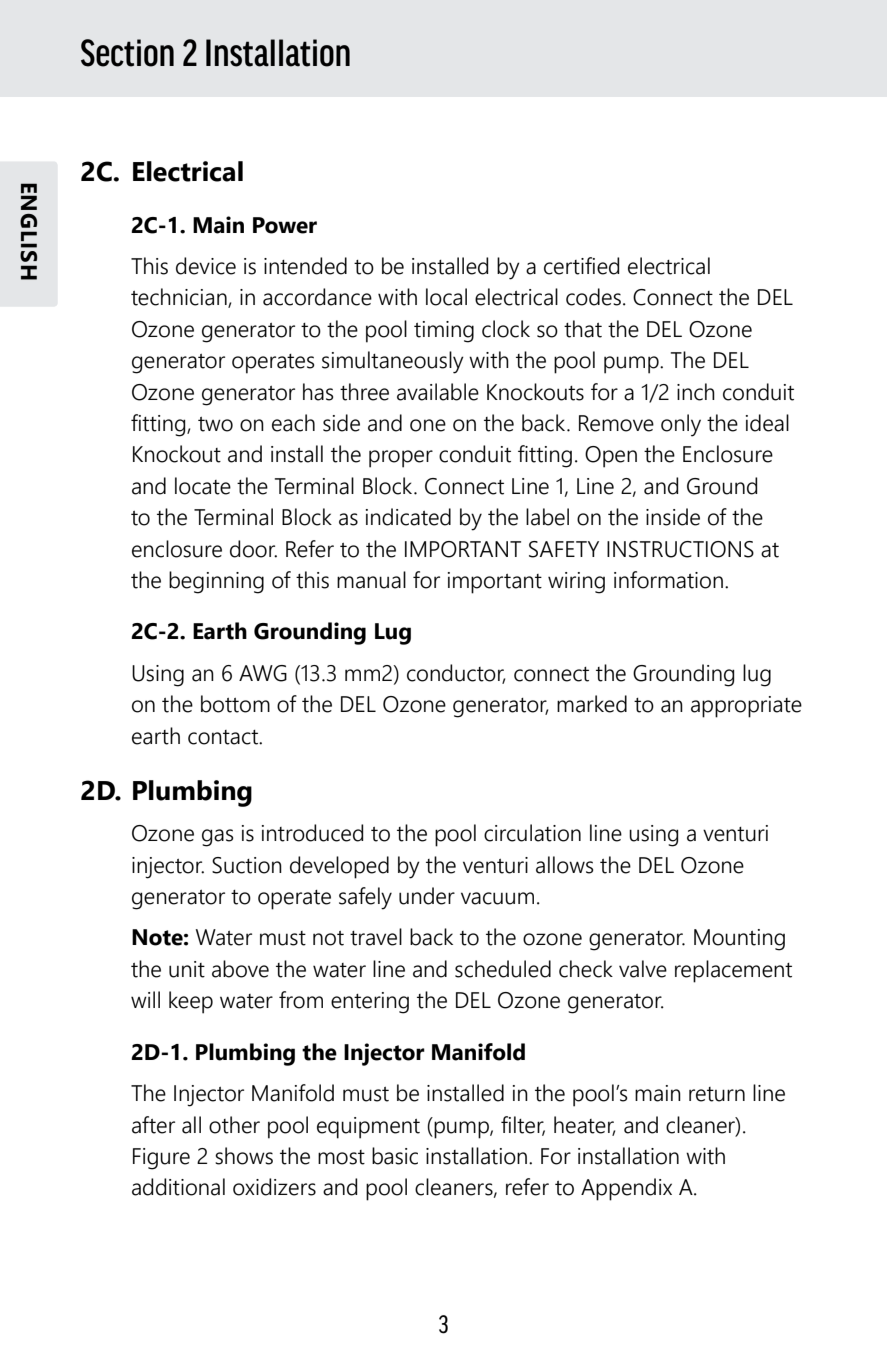 This screenshot has height=1372, width=887. I want to click on return, so click(717, 1094).
